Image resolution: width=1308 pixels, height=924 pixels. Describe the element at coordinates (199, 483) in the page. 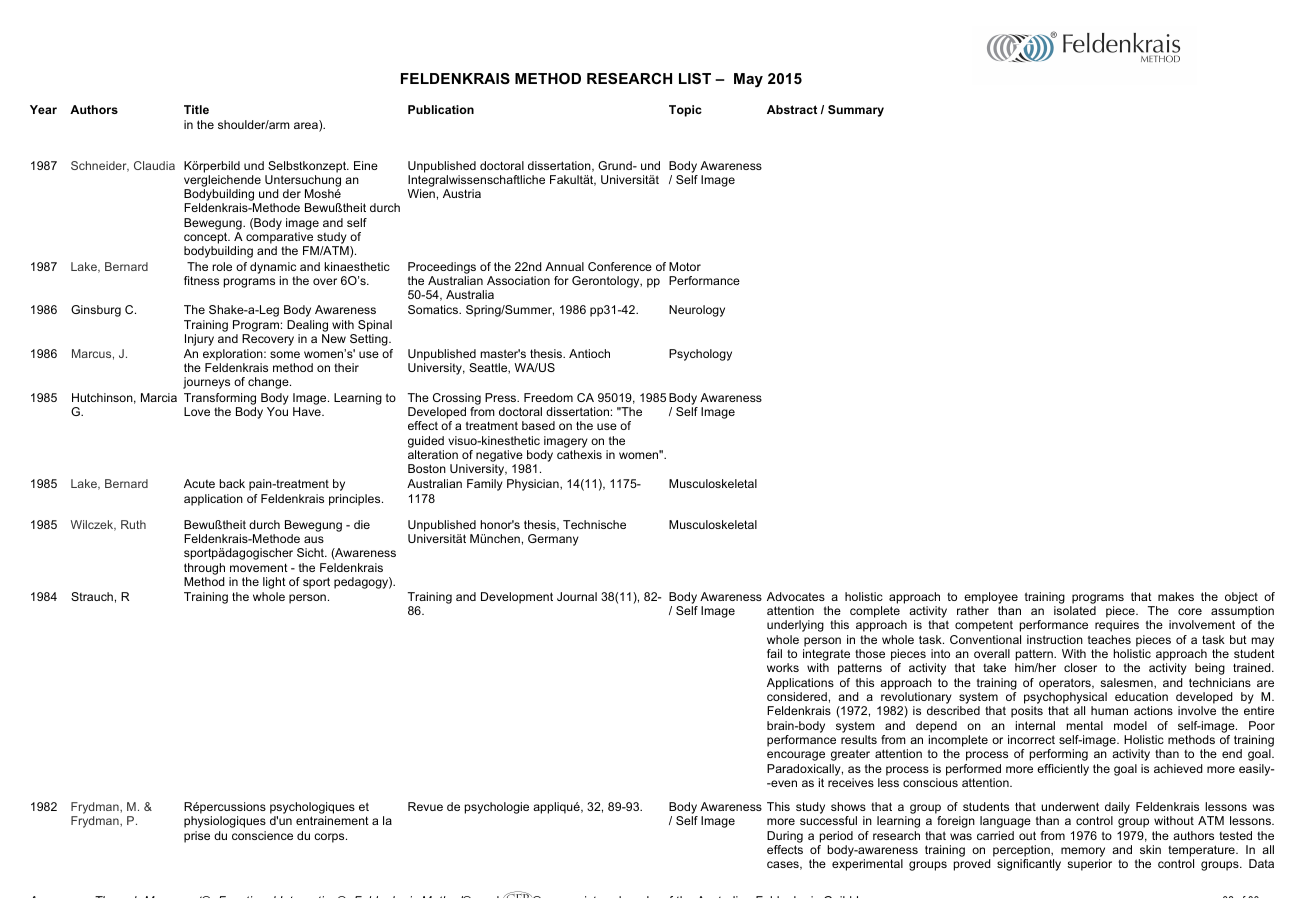

I see `Acute` at that location.
